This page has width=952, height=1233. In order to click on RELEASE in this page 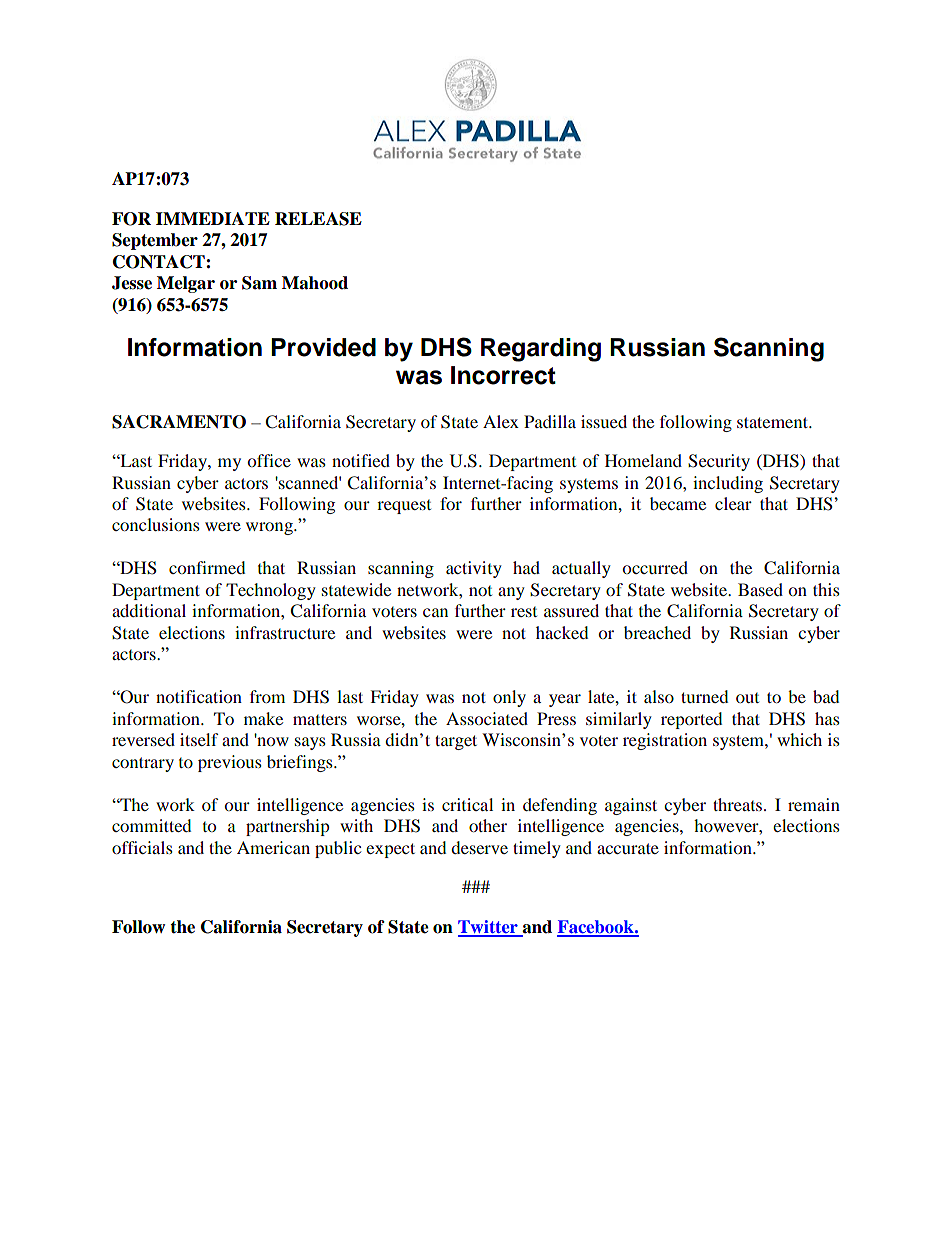, I will do `click(318, 219)`.
